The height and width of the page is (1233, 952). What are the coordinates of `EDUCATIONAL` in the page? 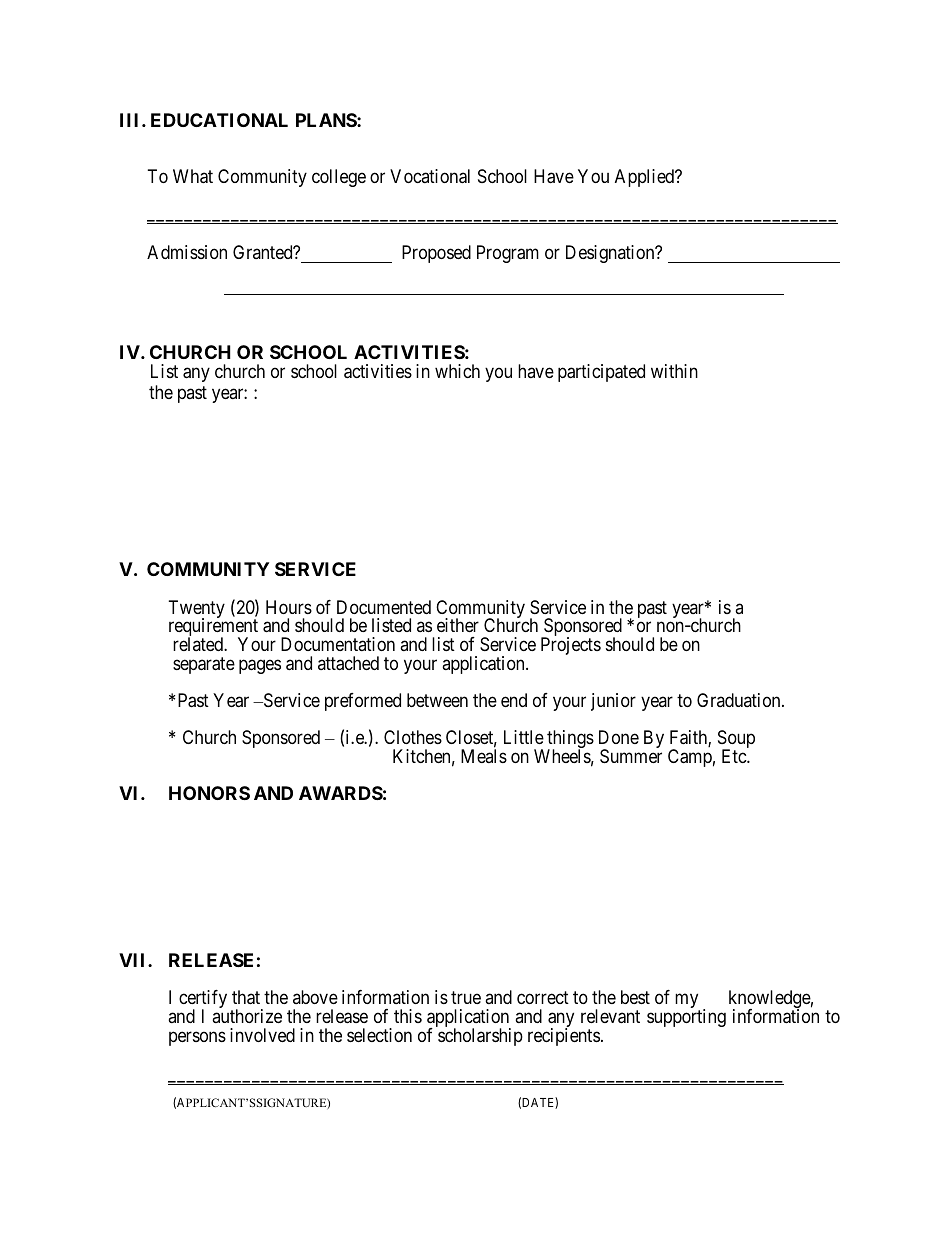 It's located at (219, 120).
